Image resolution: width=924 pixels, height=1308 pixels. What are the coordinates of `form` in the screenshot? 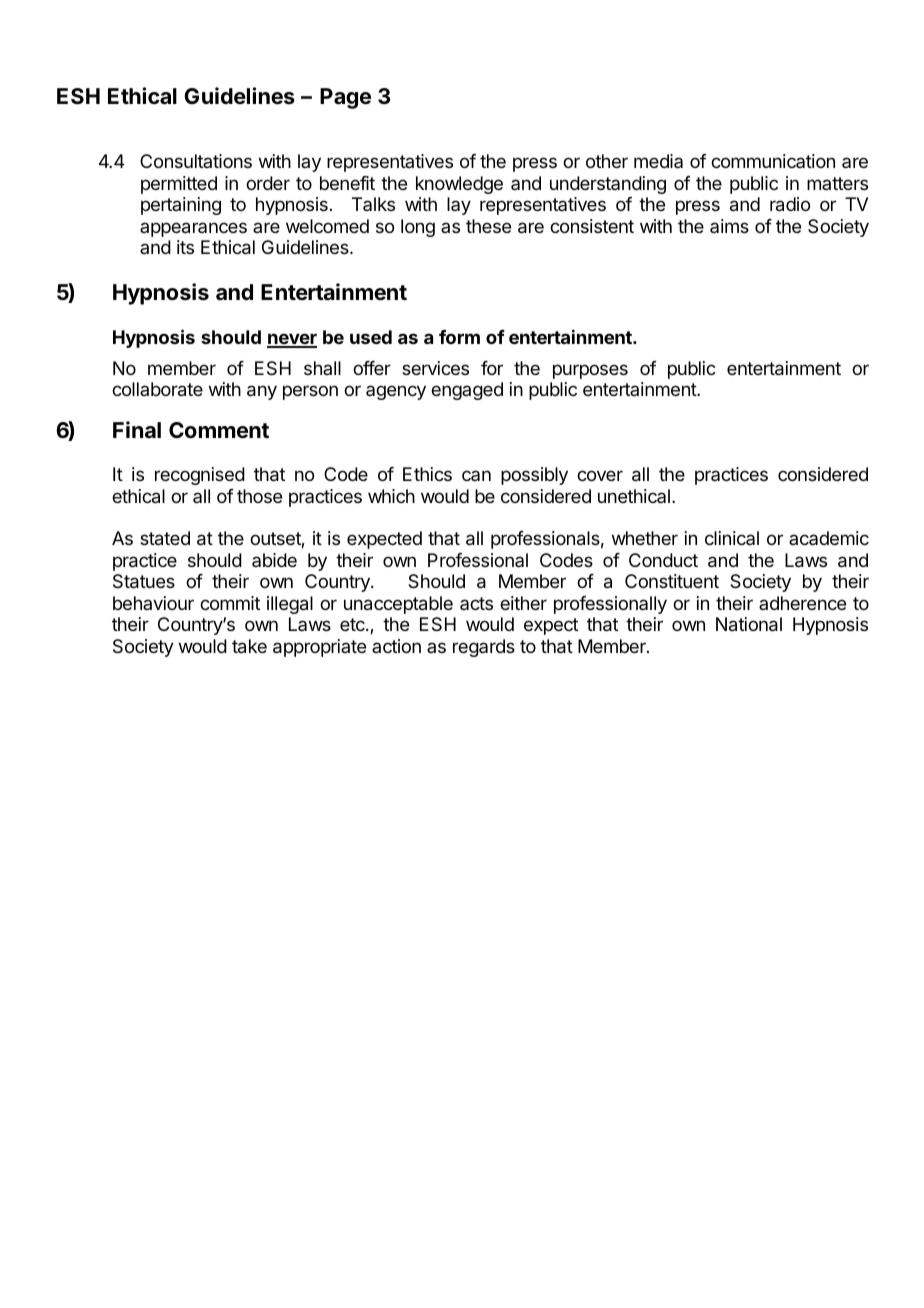 It's located at (459, 337).
